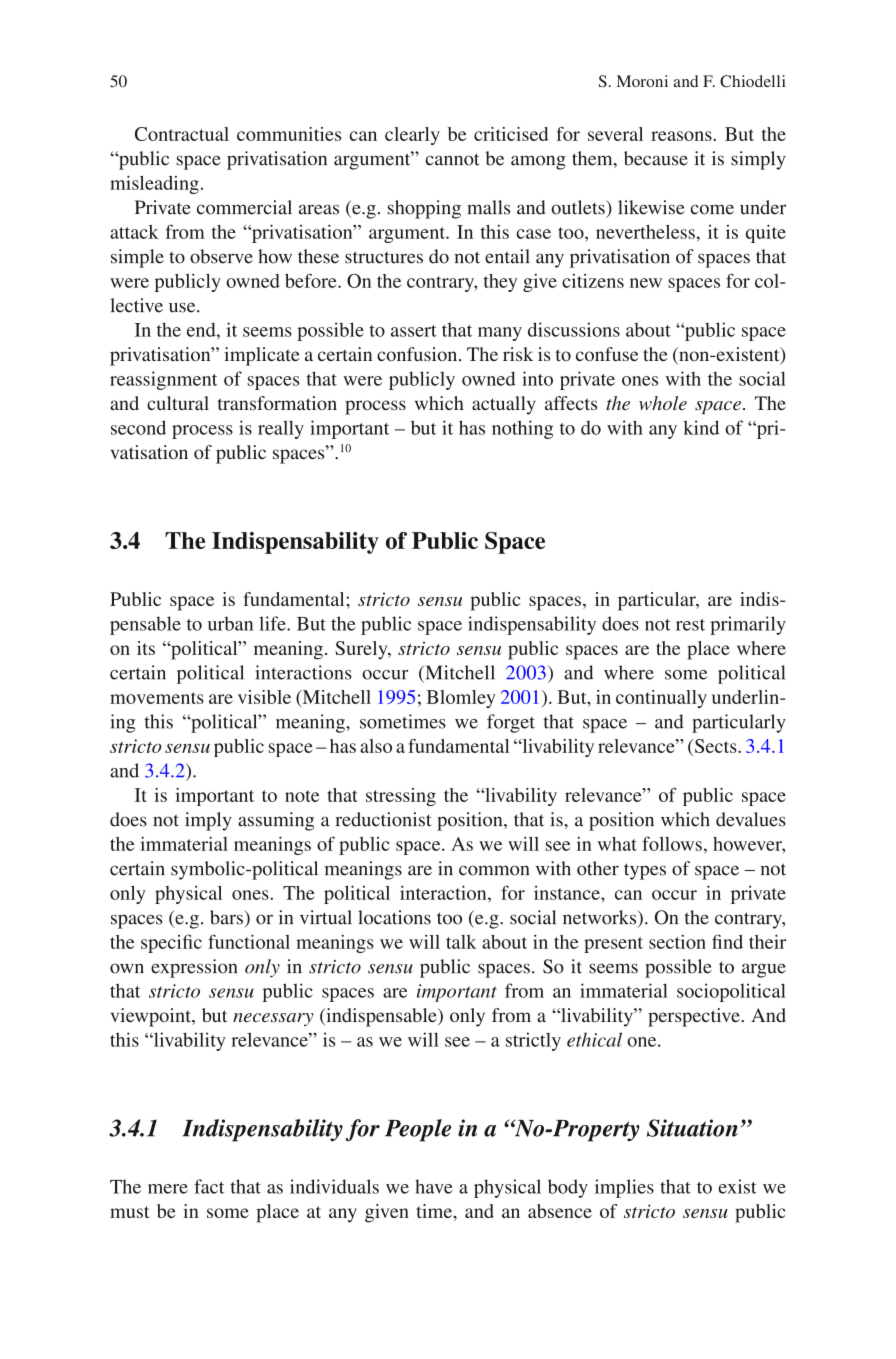 The image size is (896, 1359). Describe the element at coordinates (362, 650) in the screenshot. I see `Surely` at that location.
